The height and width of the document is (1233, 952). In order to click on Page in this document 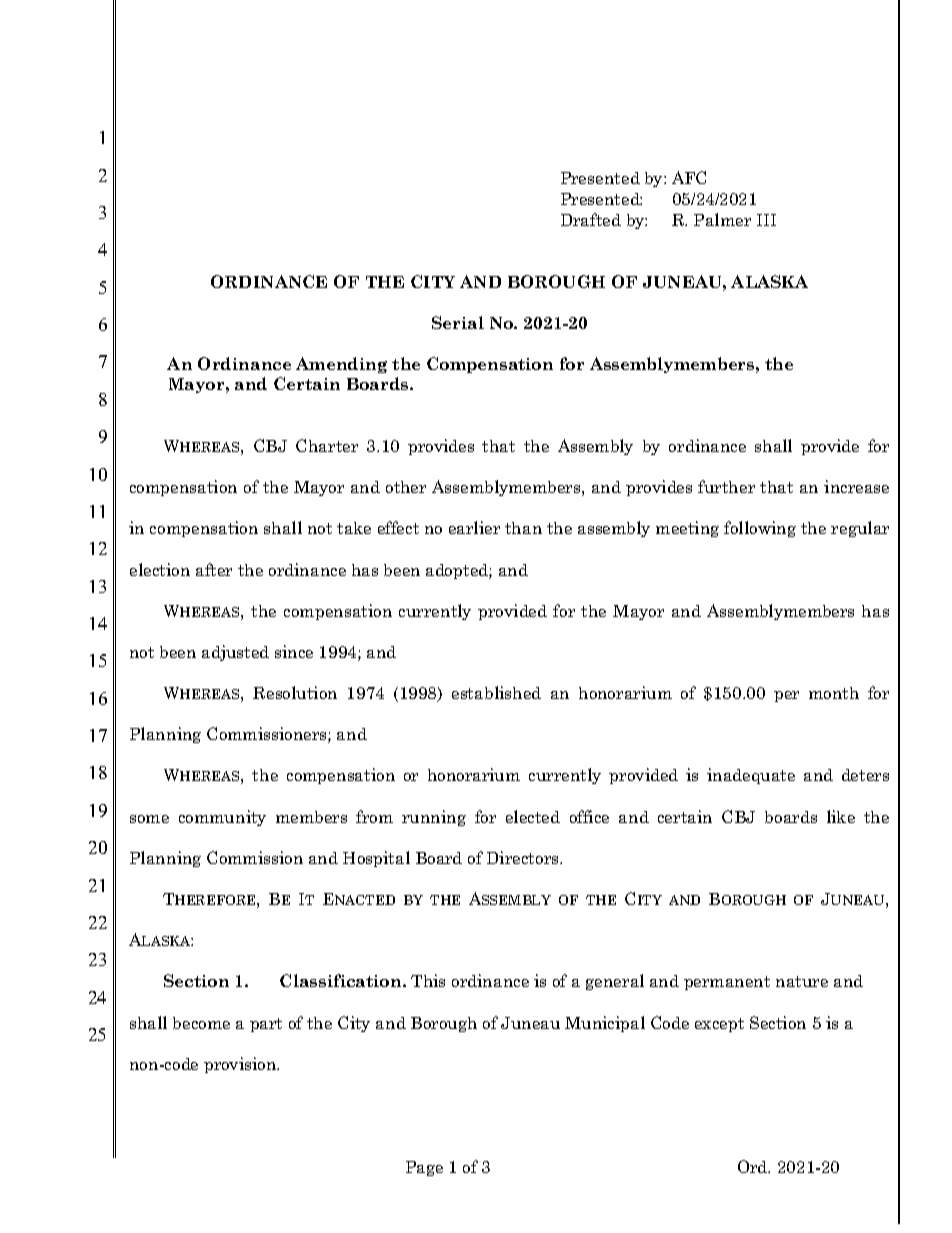, I will do `click(424, 1168)`.
